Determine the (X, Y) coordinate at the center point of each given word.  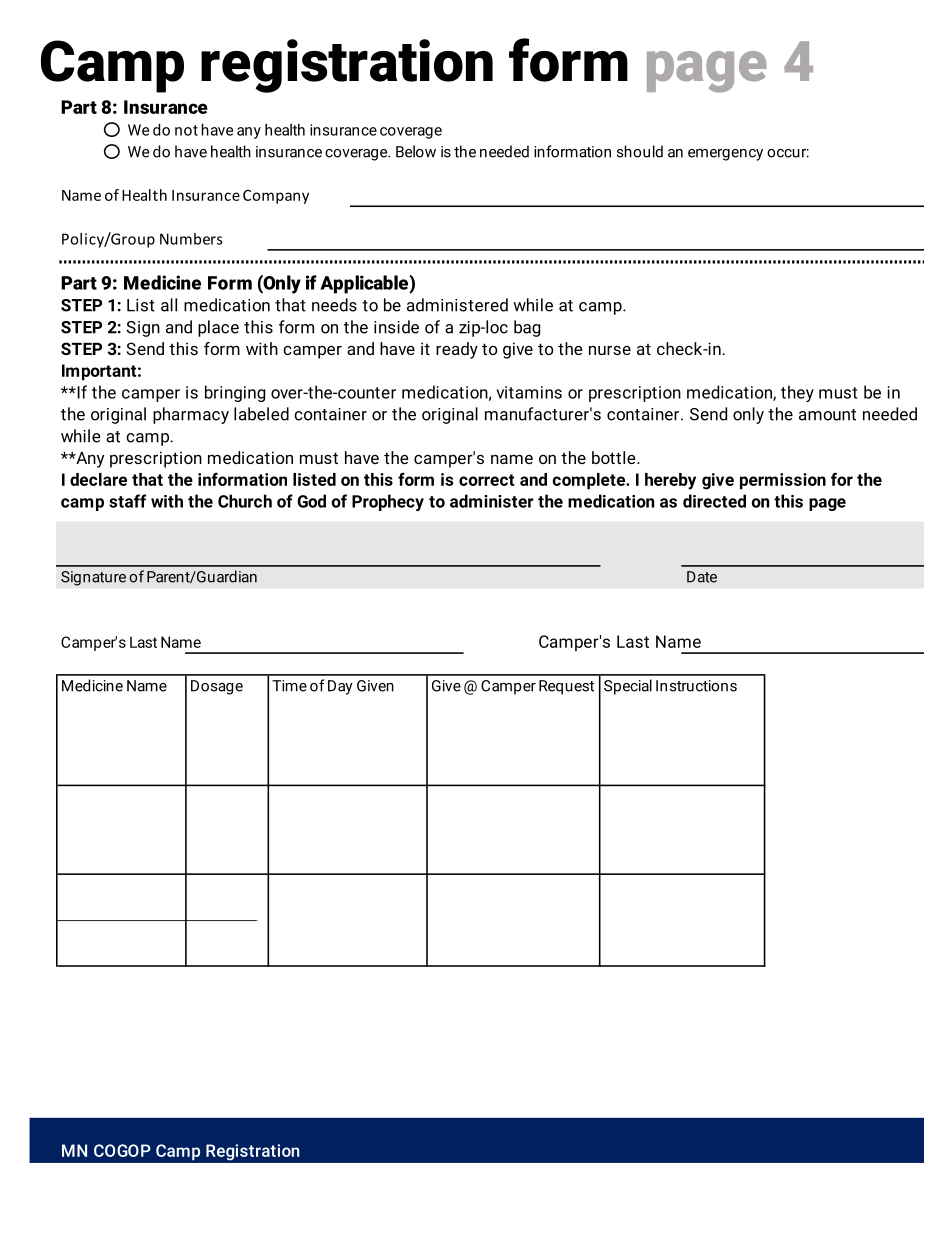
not (186, 130)
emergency (725, 155)
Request (566, 687)
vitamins (529, 392)
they (797, 393)
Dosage (217, 687)
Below (416, 151)
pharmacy (191, 415)
